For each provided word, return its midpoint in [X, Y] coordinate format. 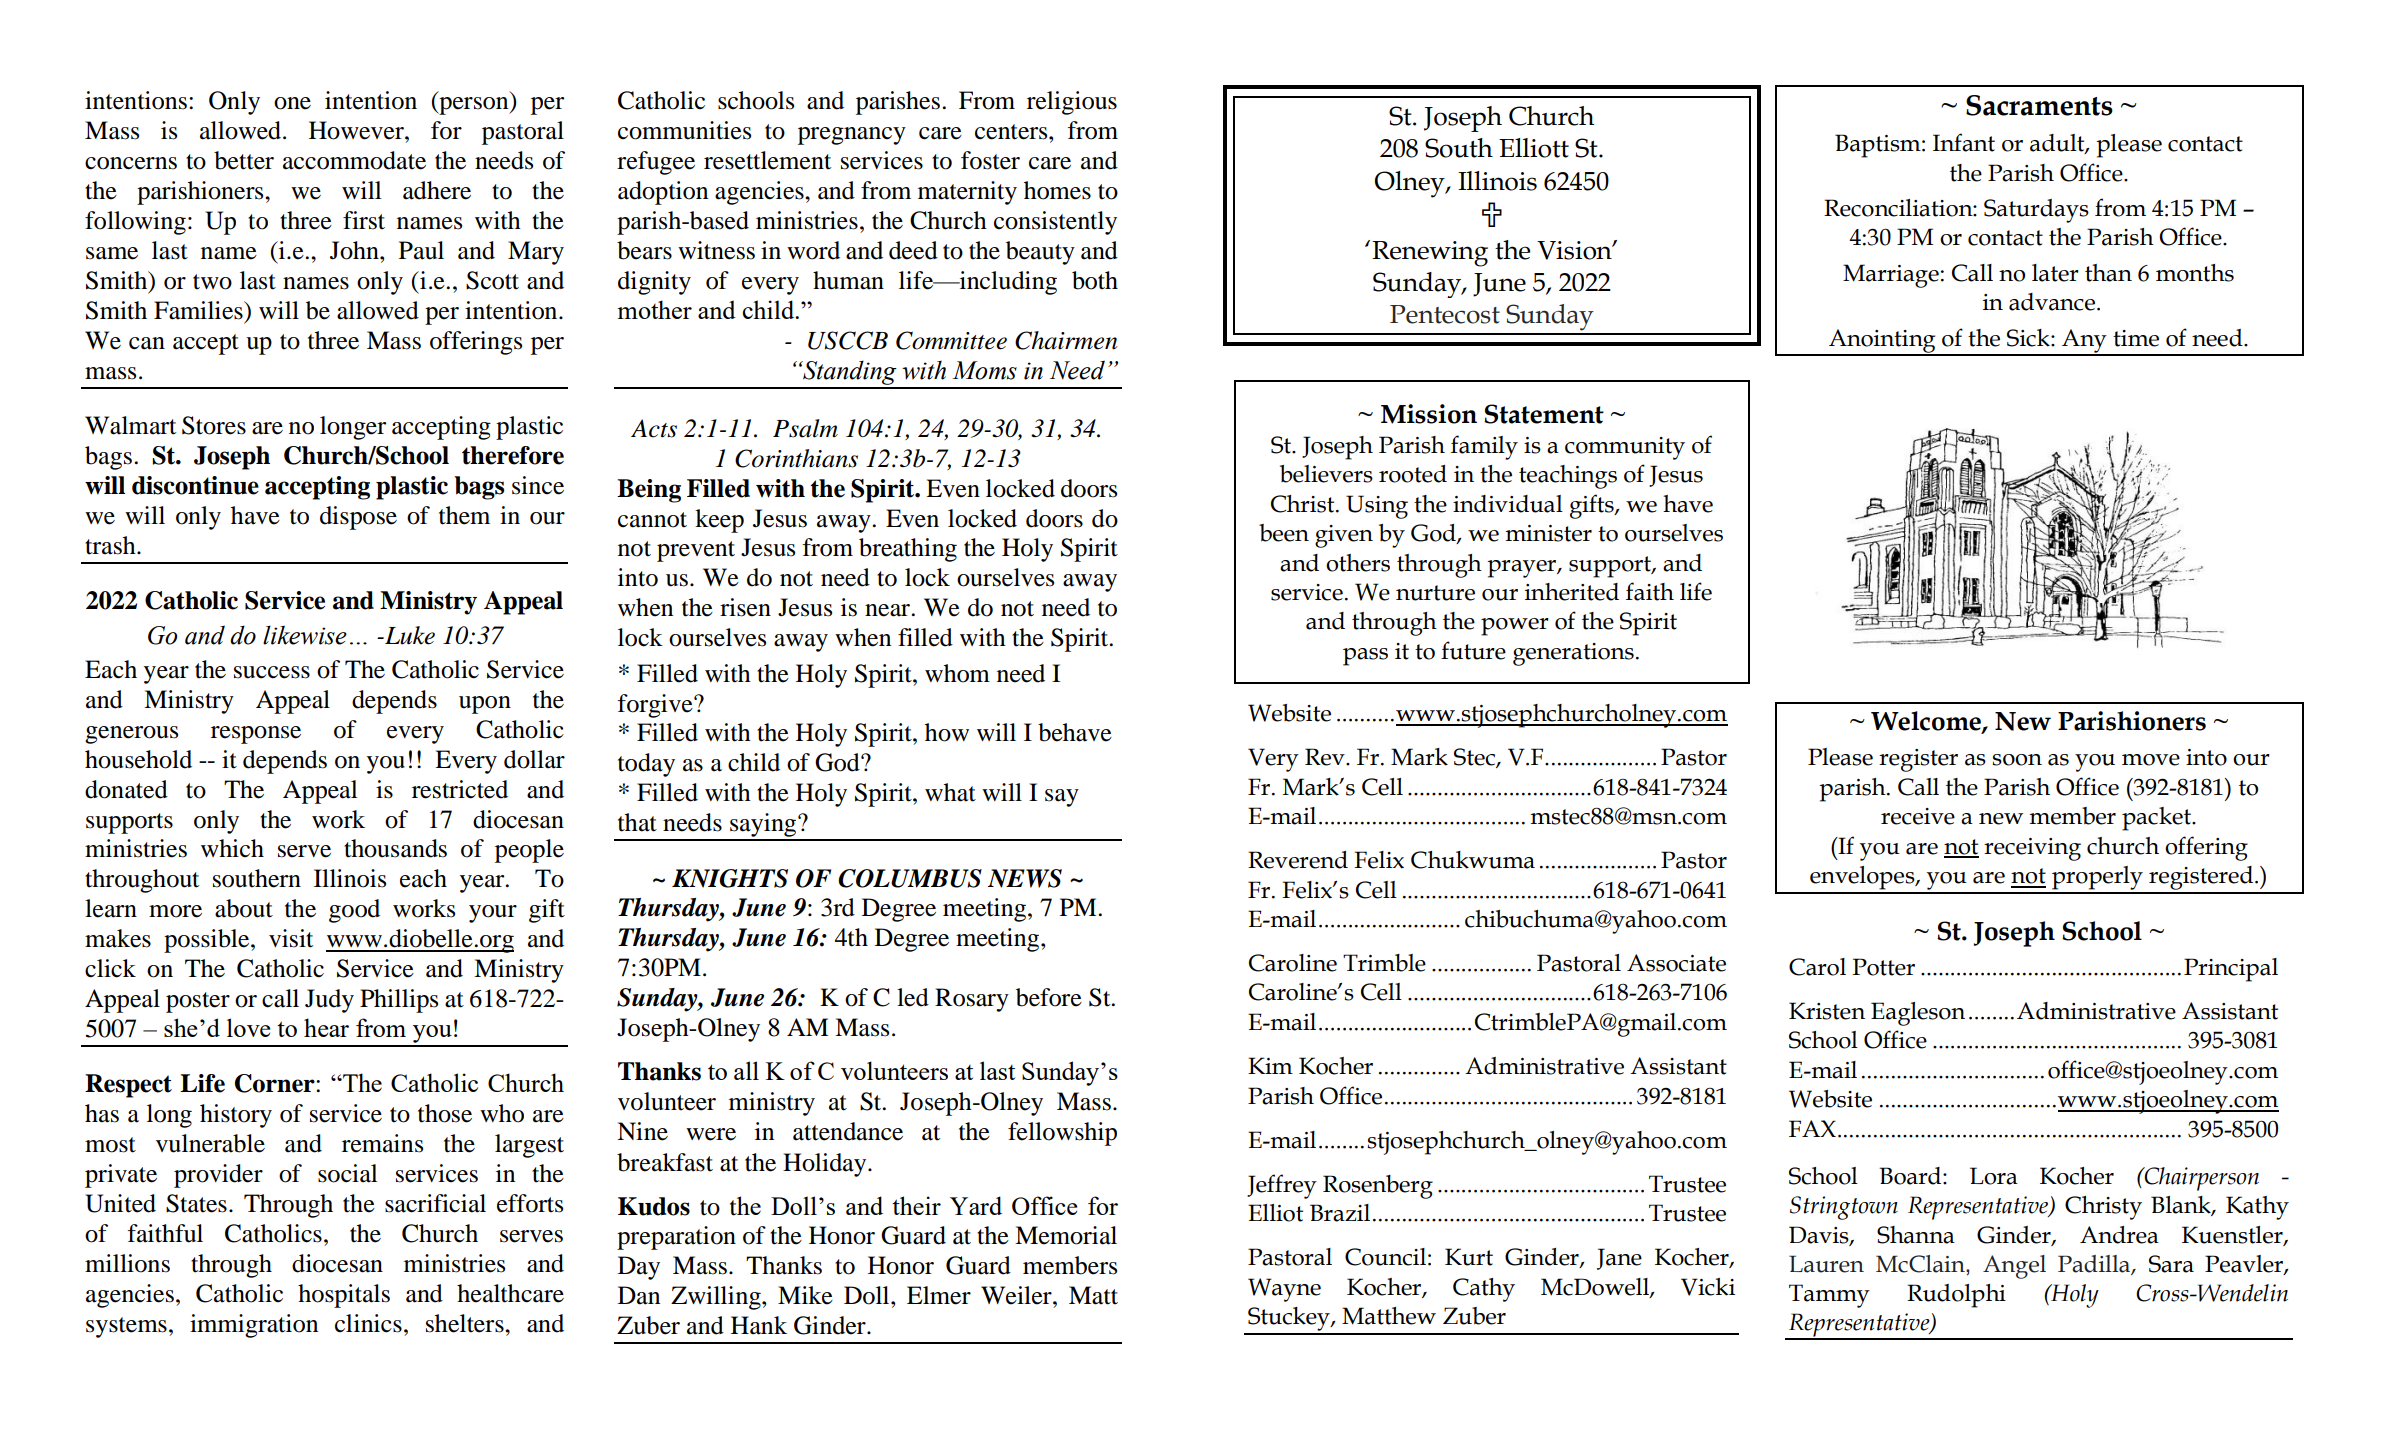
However [357, 130]
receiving [2032, 849]
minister [1548, 533]
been [1284, 533]
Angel [2014, 1267]
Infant [1964, 142]
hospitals [344, 1296]
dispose [358, 518]
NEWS [1025, 878]
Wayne [1284, 1290]
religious [1072, 103]
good [354, 911]
